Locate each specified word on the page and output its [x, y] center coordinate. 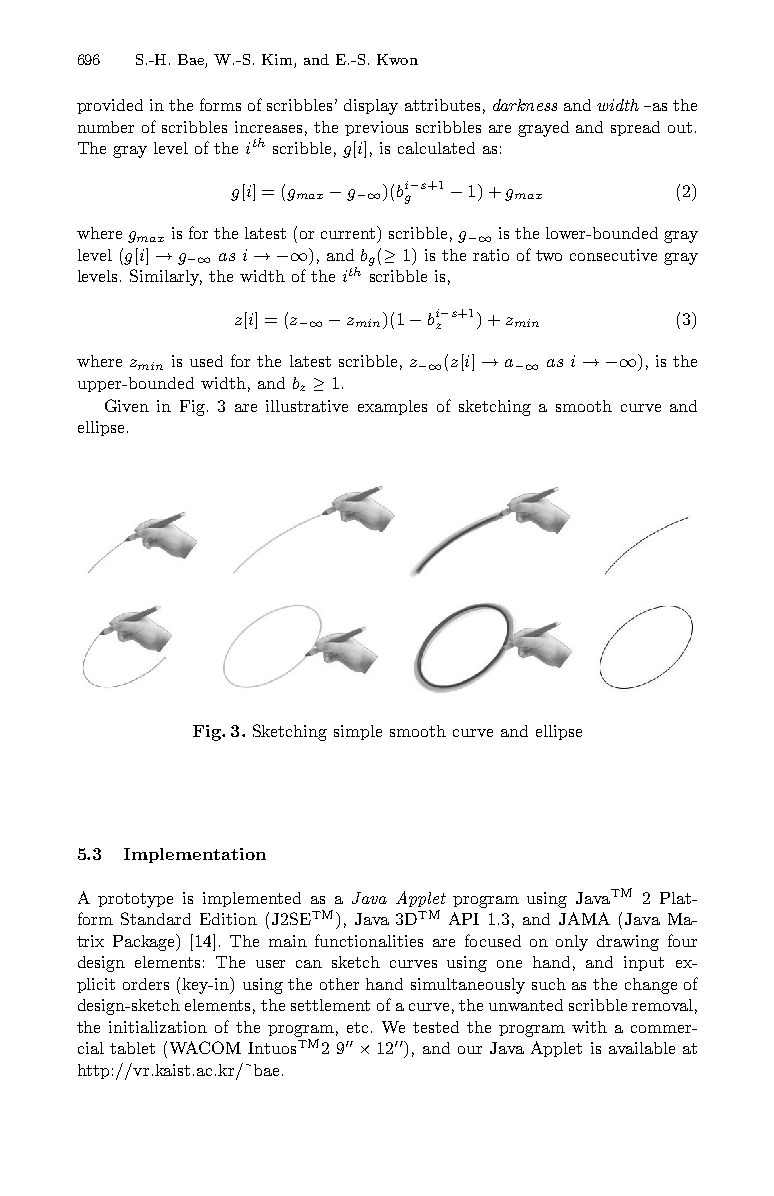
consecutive [613, 255]
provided [110, 106]
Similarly [166, 277]
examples [392, 407]
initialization [158, 1027]
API [464, 918]
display [371, 107]
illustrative [307, 406]
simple [358, 732]
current [349, 232]
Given [127, 405]
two [549, 255]
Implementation [195, 855]
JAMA [584, 918]
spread [635, 128]
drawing [628, 943]
